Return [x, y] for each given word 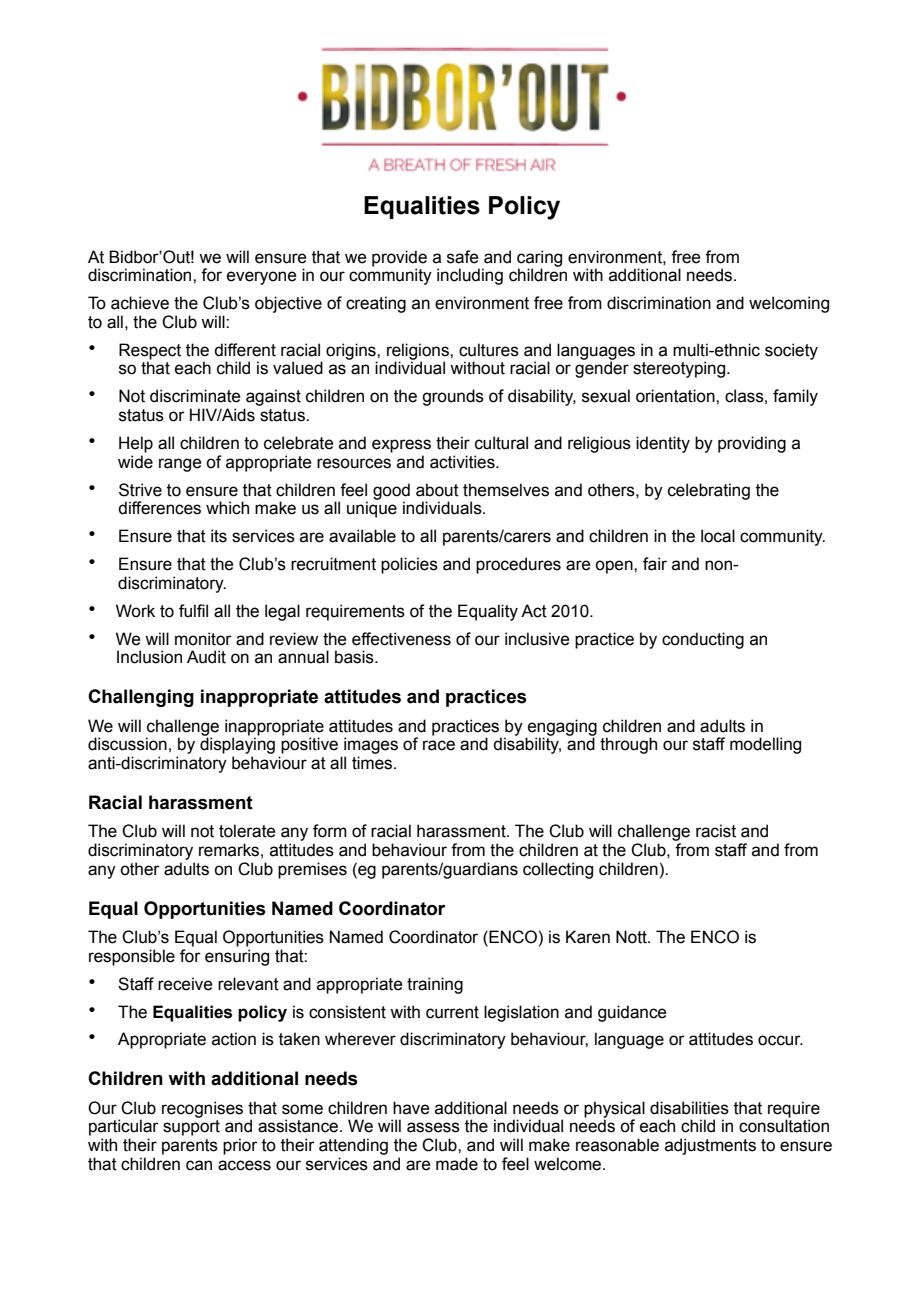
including [470, 276]
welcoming [789, 304]
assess [433, 1127]
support [191, 1128]
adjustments [710, 1146]
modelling [765, 745]
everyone [262, 278]
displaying [237, 745]
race [439, 745]
